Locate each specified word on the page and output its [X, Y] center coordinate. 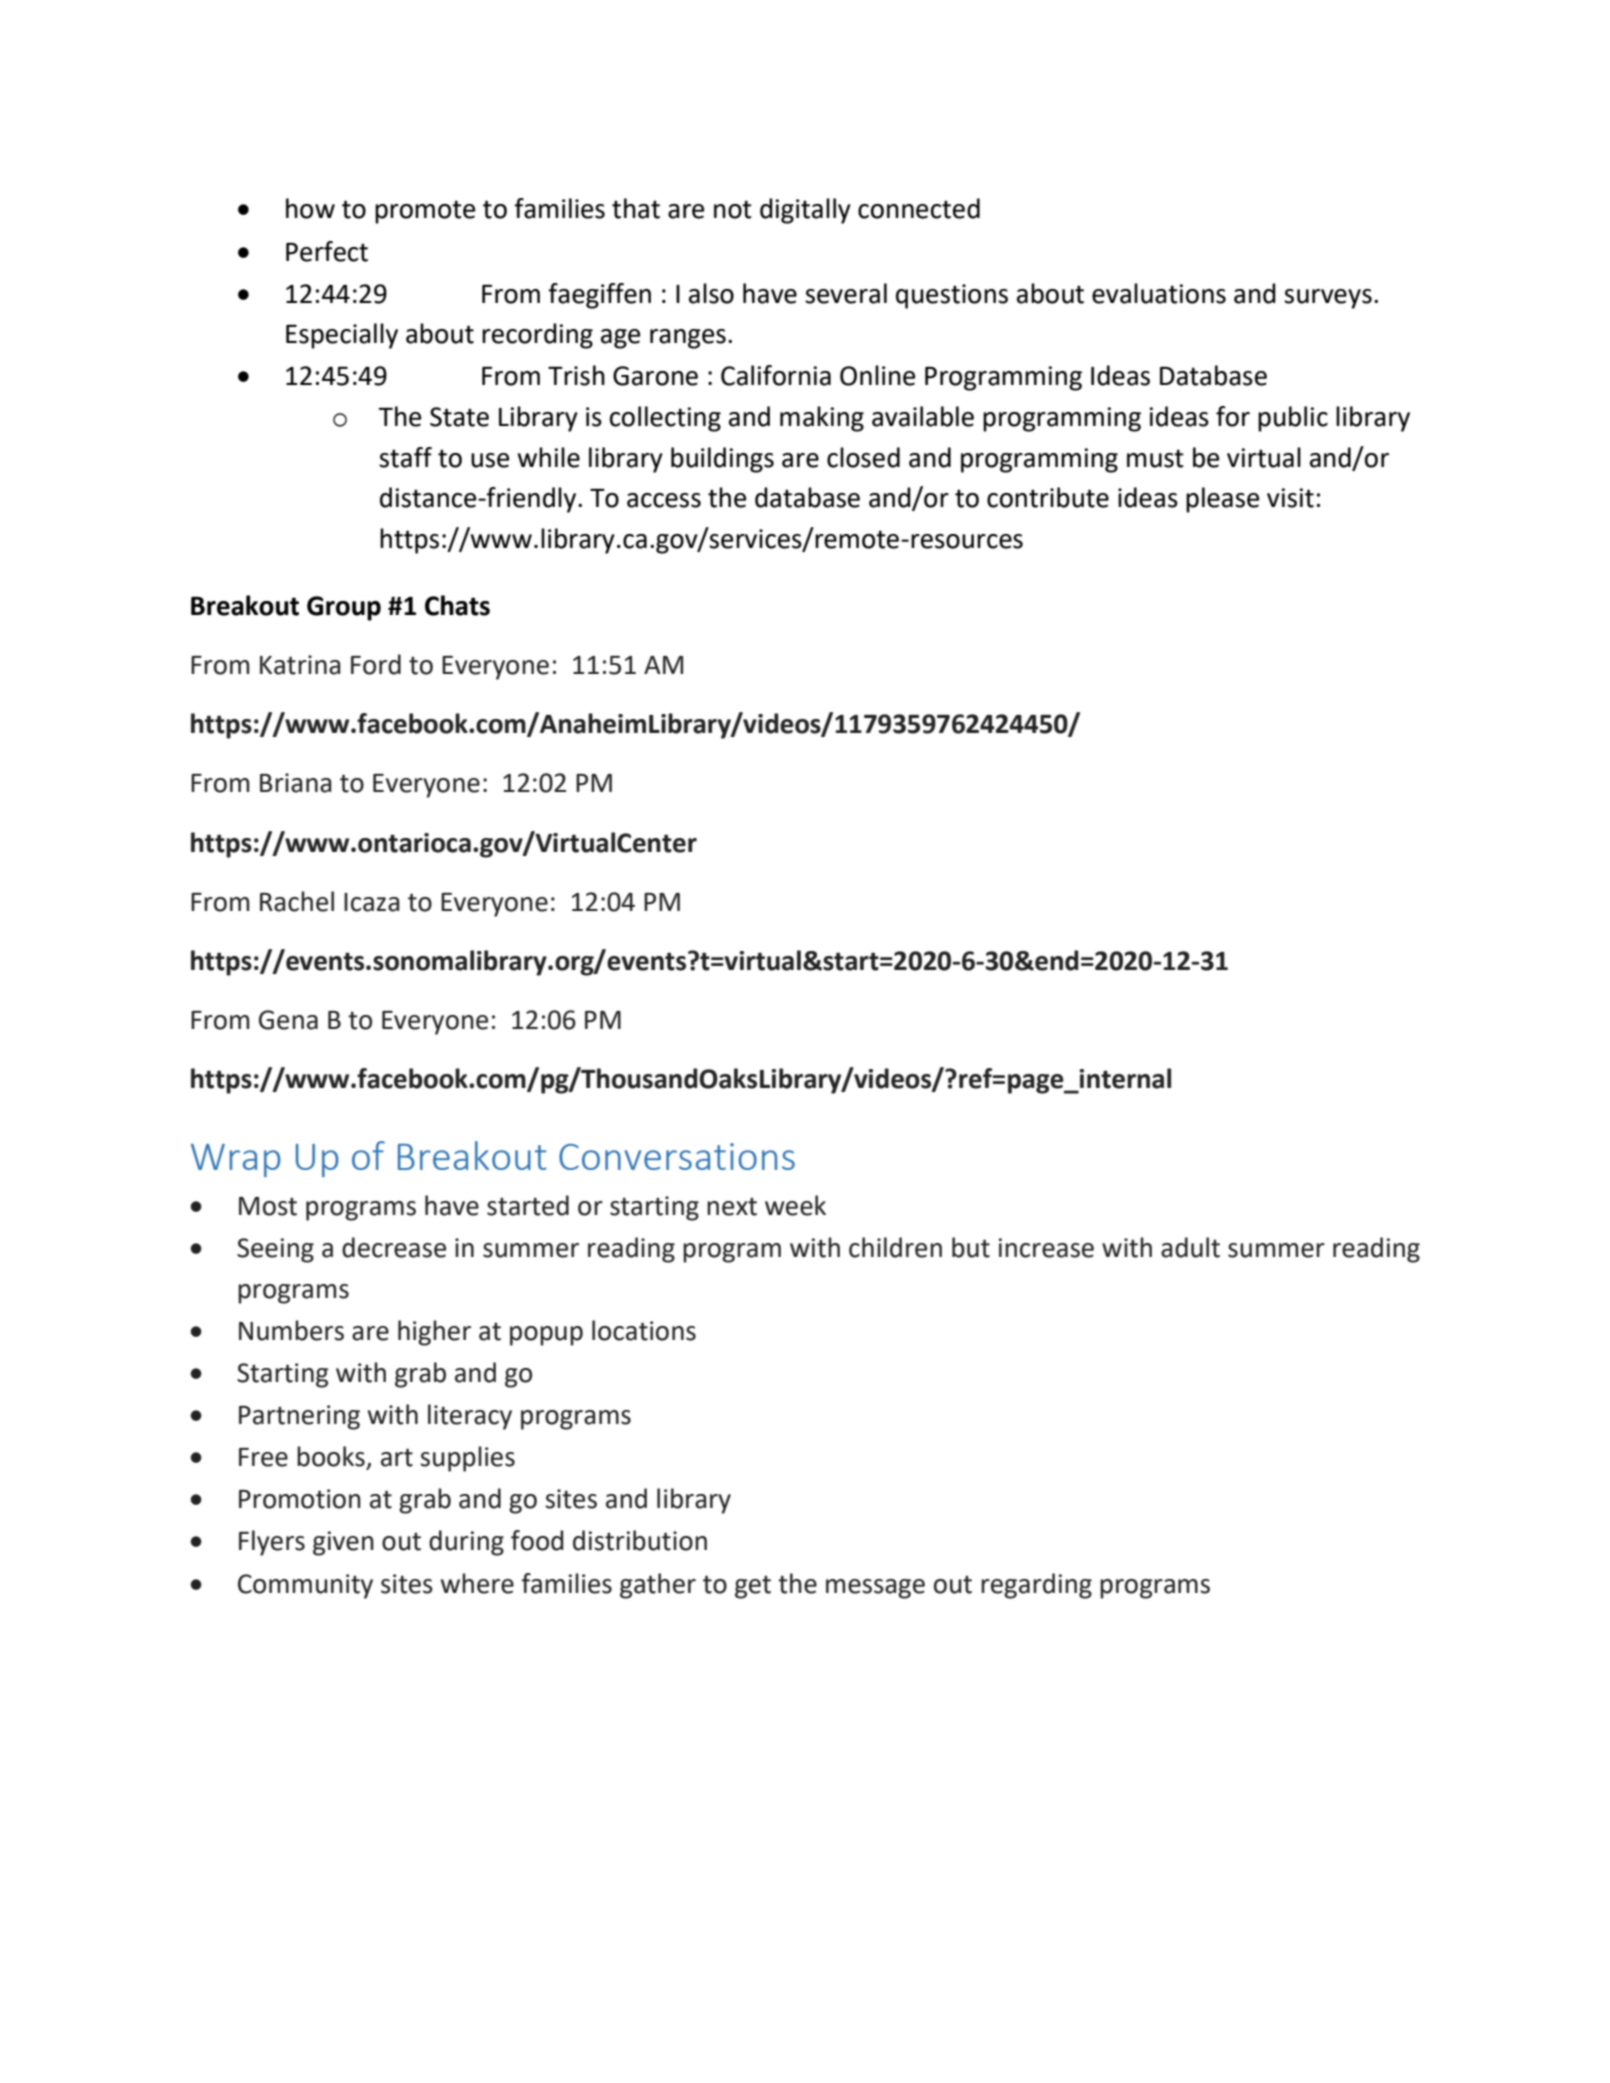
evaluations [1159, 293]
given [343, 1543]
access [664, 500]
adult [1190, 1247]
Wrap [236, 1160]
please [1222, 500]
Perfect [327, 251]
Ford [376, 664]
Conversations [677, 1156]
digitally [805, 211]
